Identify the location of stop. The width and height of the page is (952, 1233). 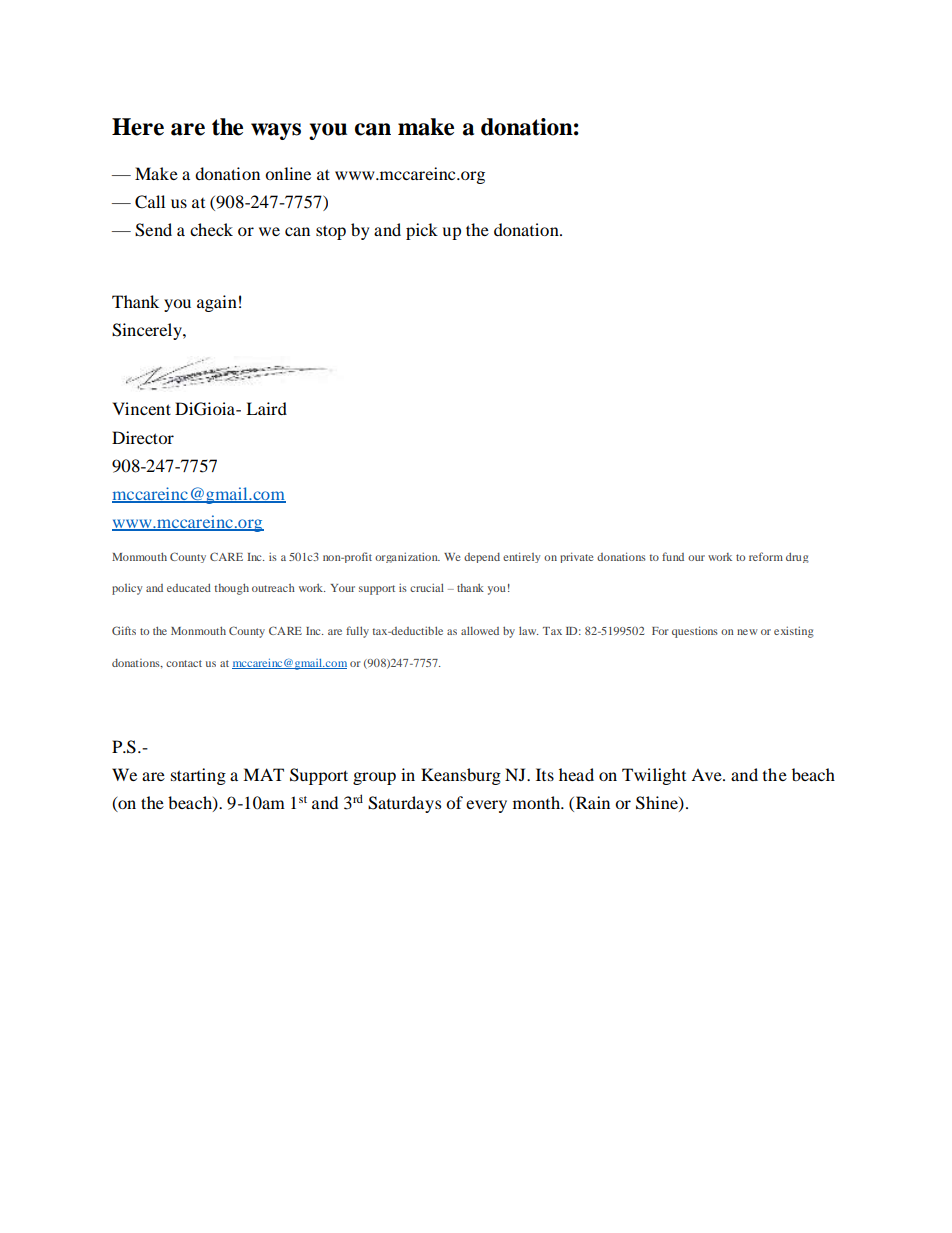
(331, 232).
